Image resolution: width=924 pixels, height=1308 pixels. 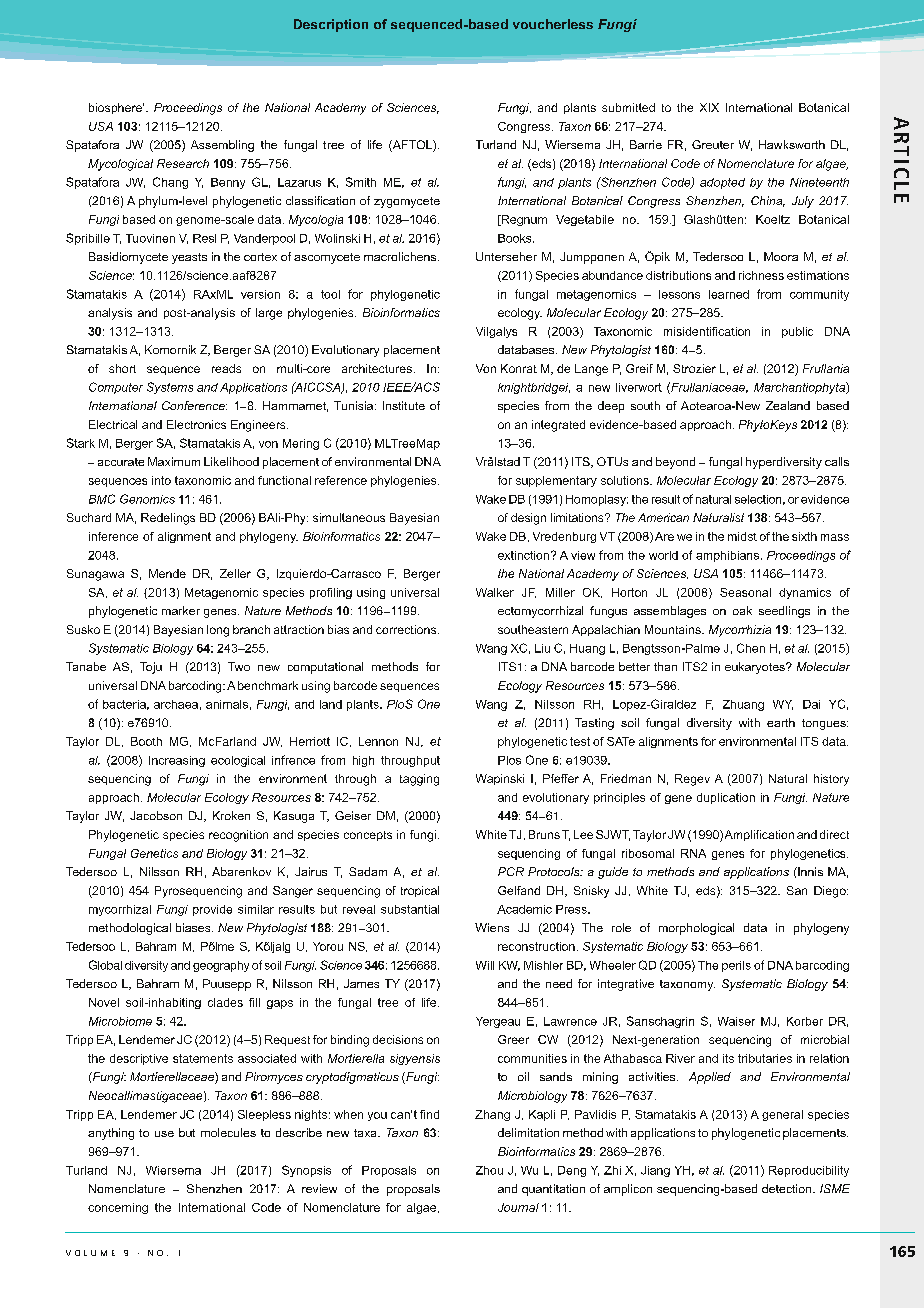 What do you see at coordinates (222, 146) in the screenshot?
I see `Assembling` at bounding box center [222, 146].
